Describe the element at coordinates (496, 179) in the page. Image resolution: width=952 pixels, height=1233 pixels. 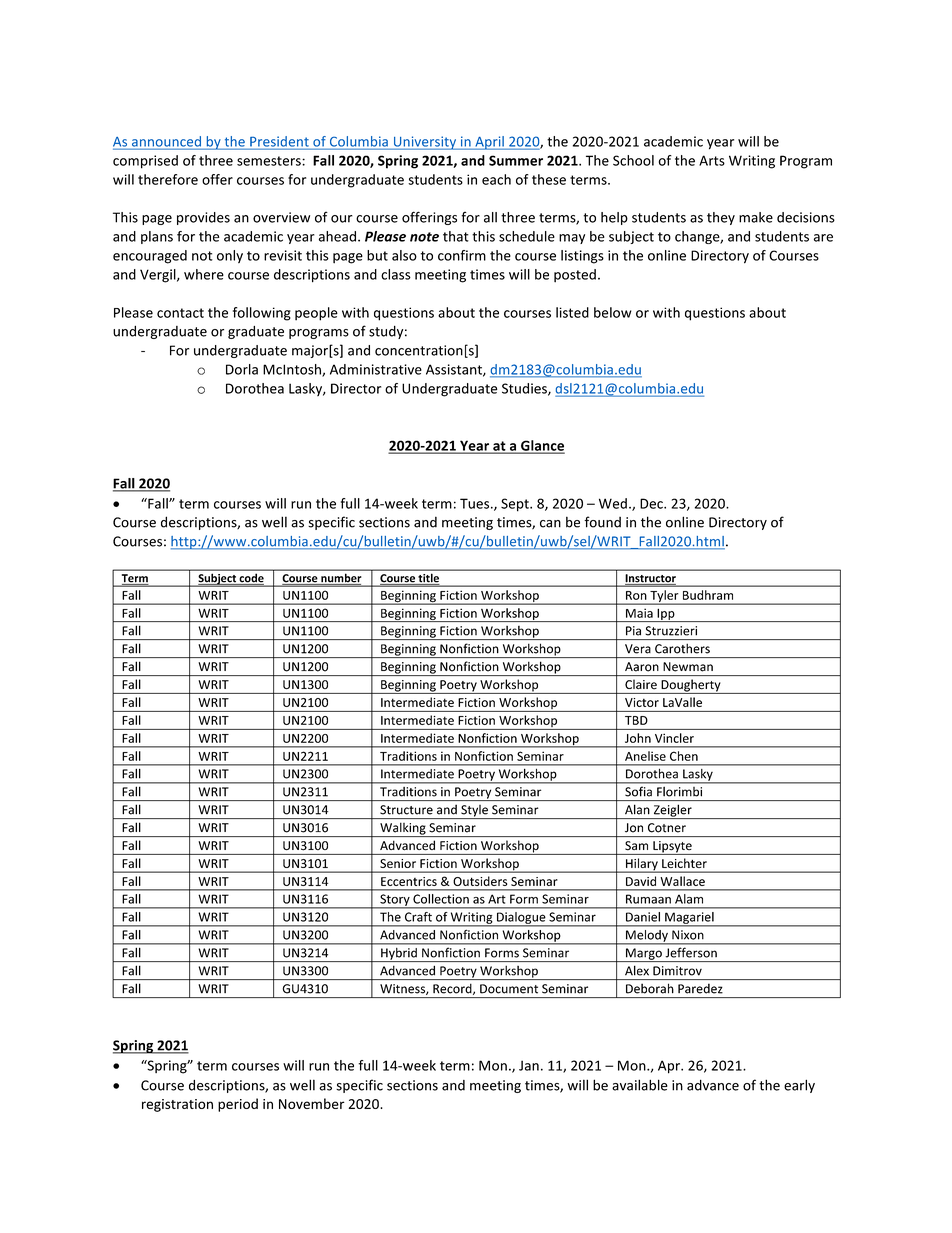
I see `each` at that location.
